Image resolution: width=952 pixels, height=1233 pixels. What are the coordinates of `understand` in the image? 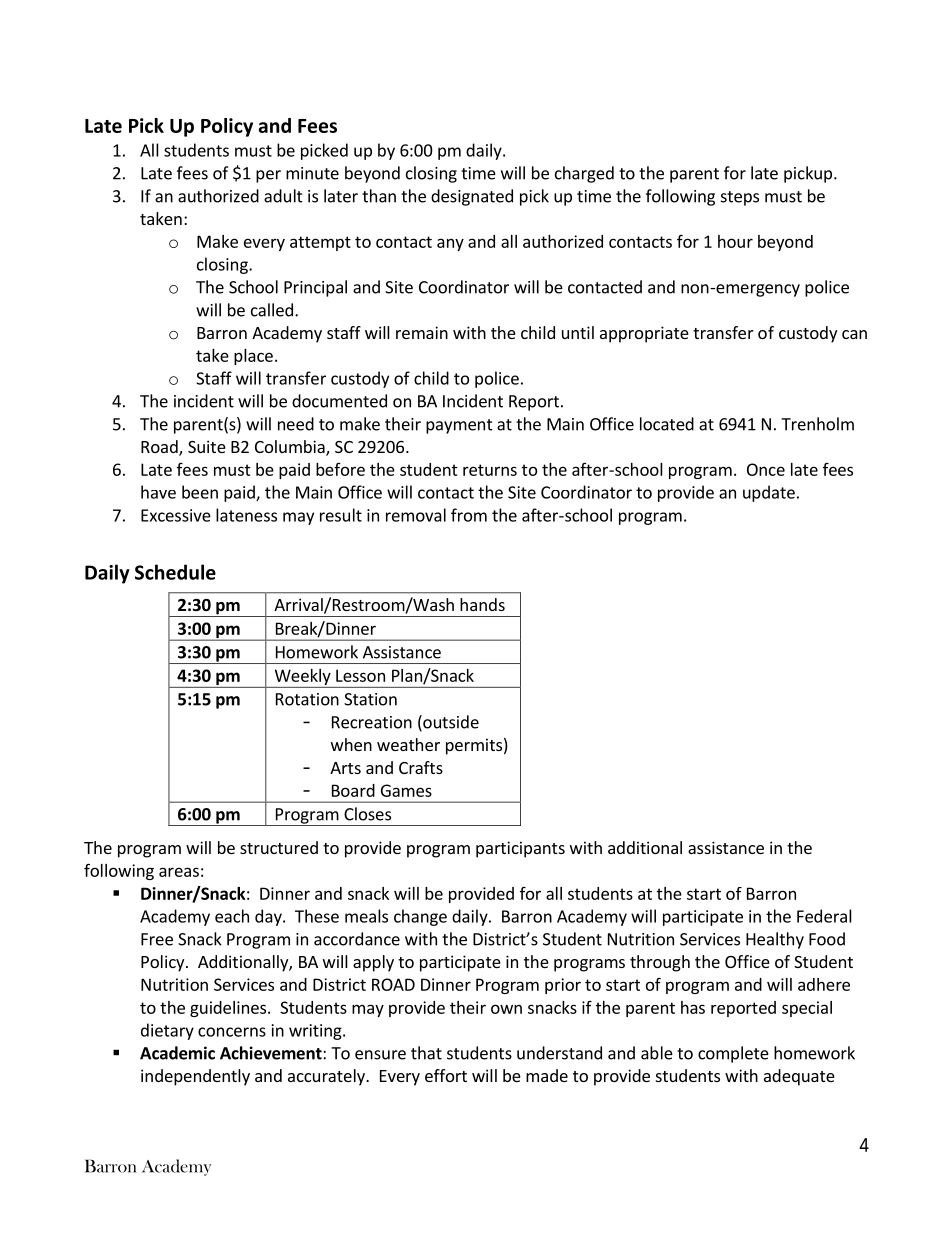 It's located at (559, 1053).
